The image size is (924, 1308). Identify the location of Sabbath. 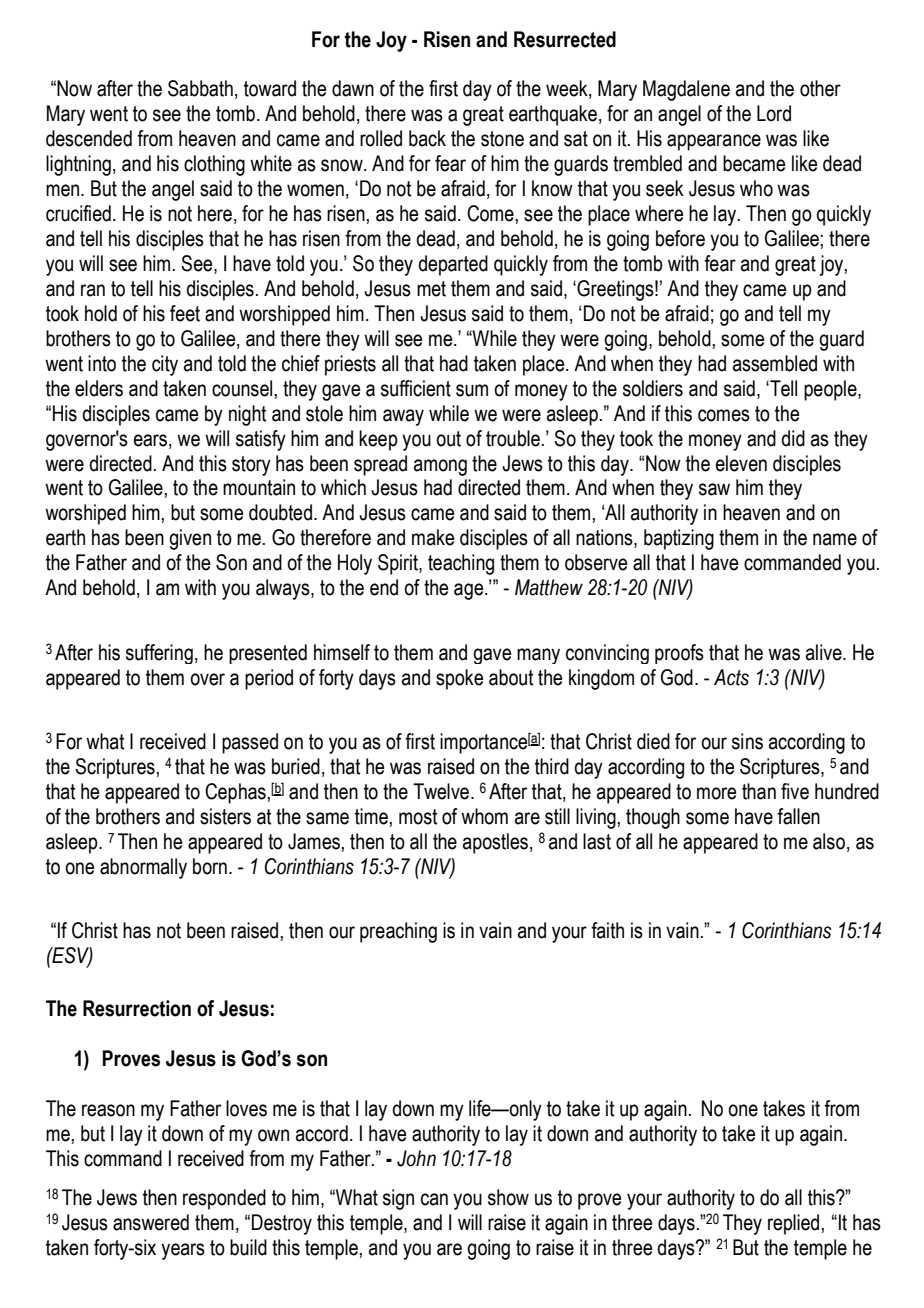
(200, 88).
